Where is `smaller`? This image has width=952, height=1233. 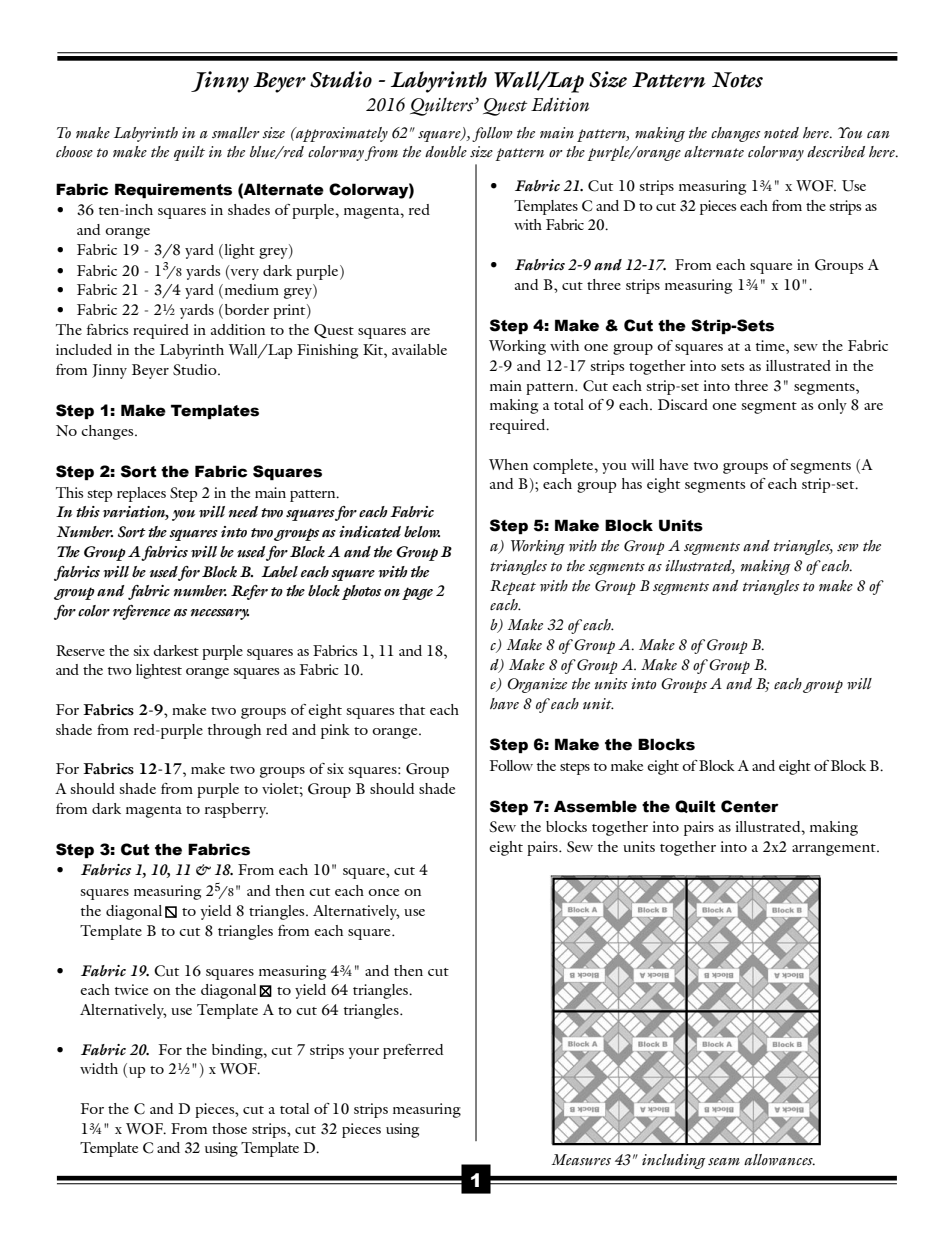
smaller is located at coordinates (236, 132).
